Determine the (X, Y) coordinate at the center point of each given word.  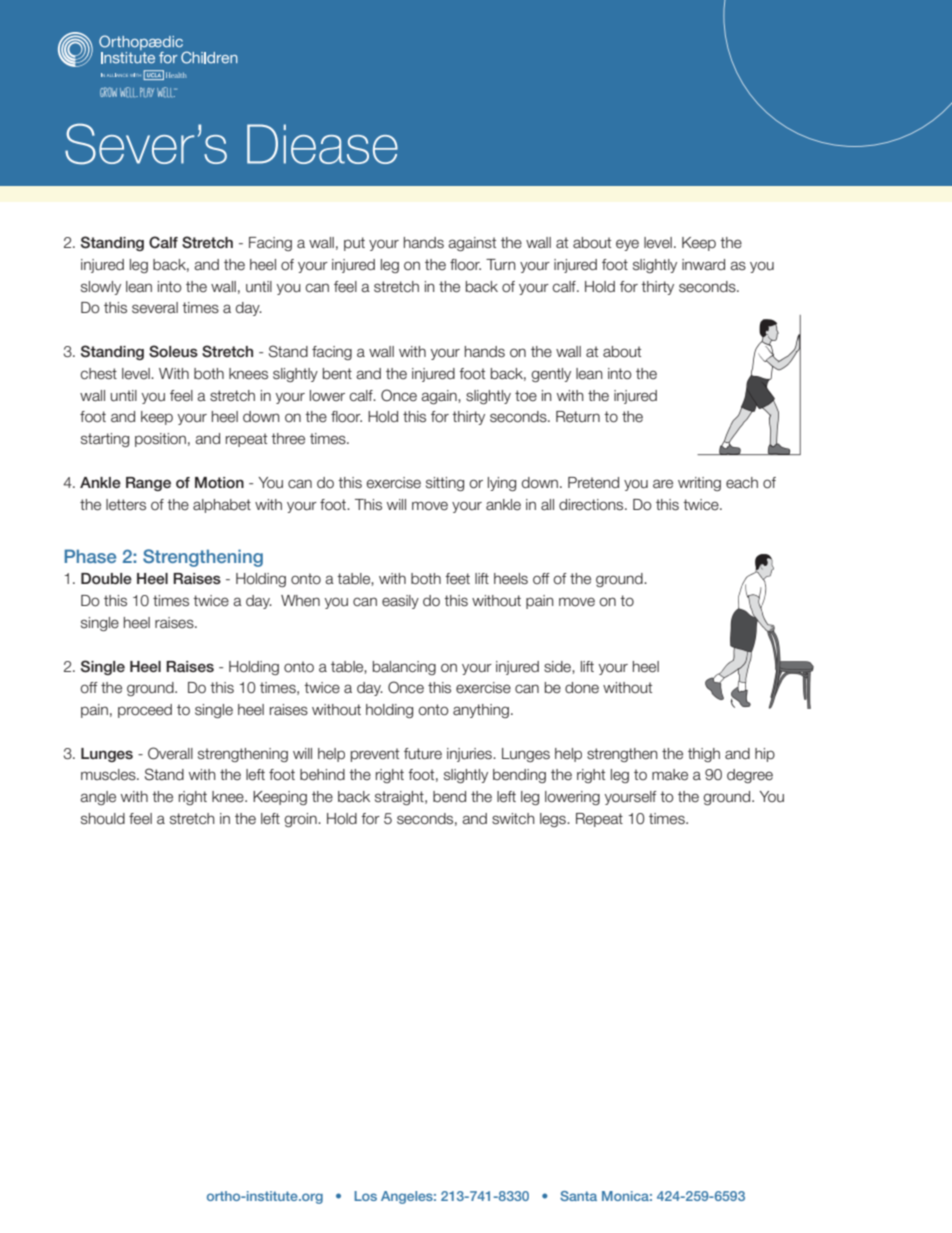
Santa (578, 1196)
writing (699, 484)
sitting (445, 484)
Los (365, 1196)
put (354, 244)
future (423, 754)
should (103, 819)
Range (148, 484)
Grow (108, 92)
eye (627, 245)
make (670, 775)
